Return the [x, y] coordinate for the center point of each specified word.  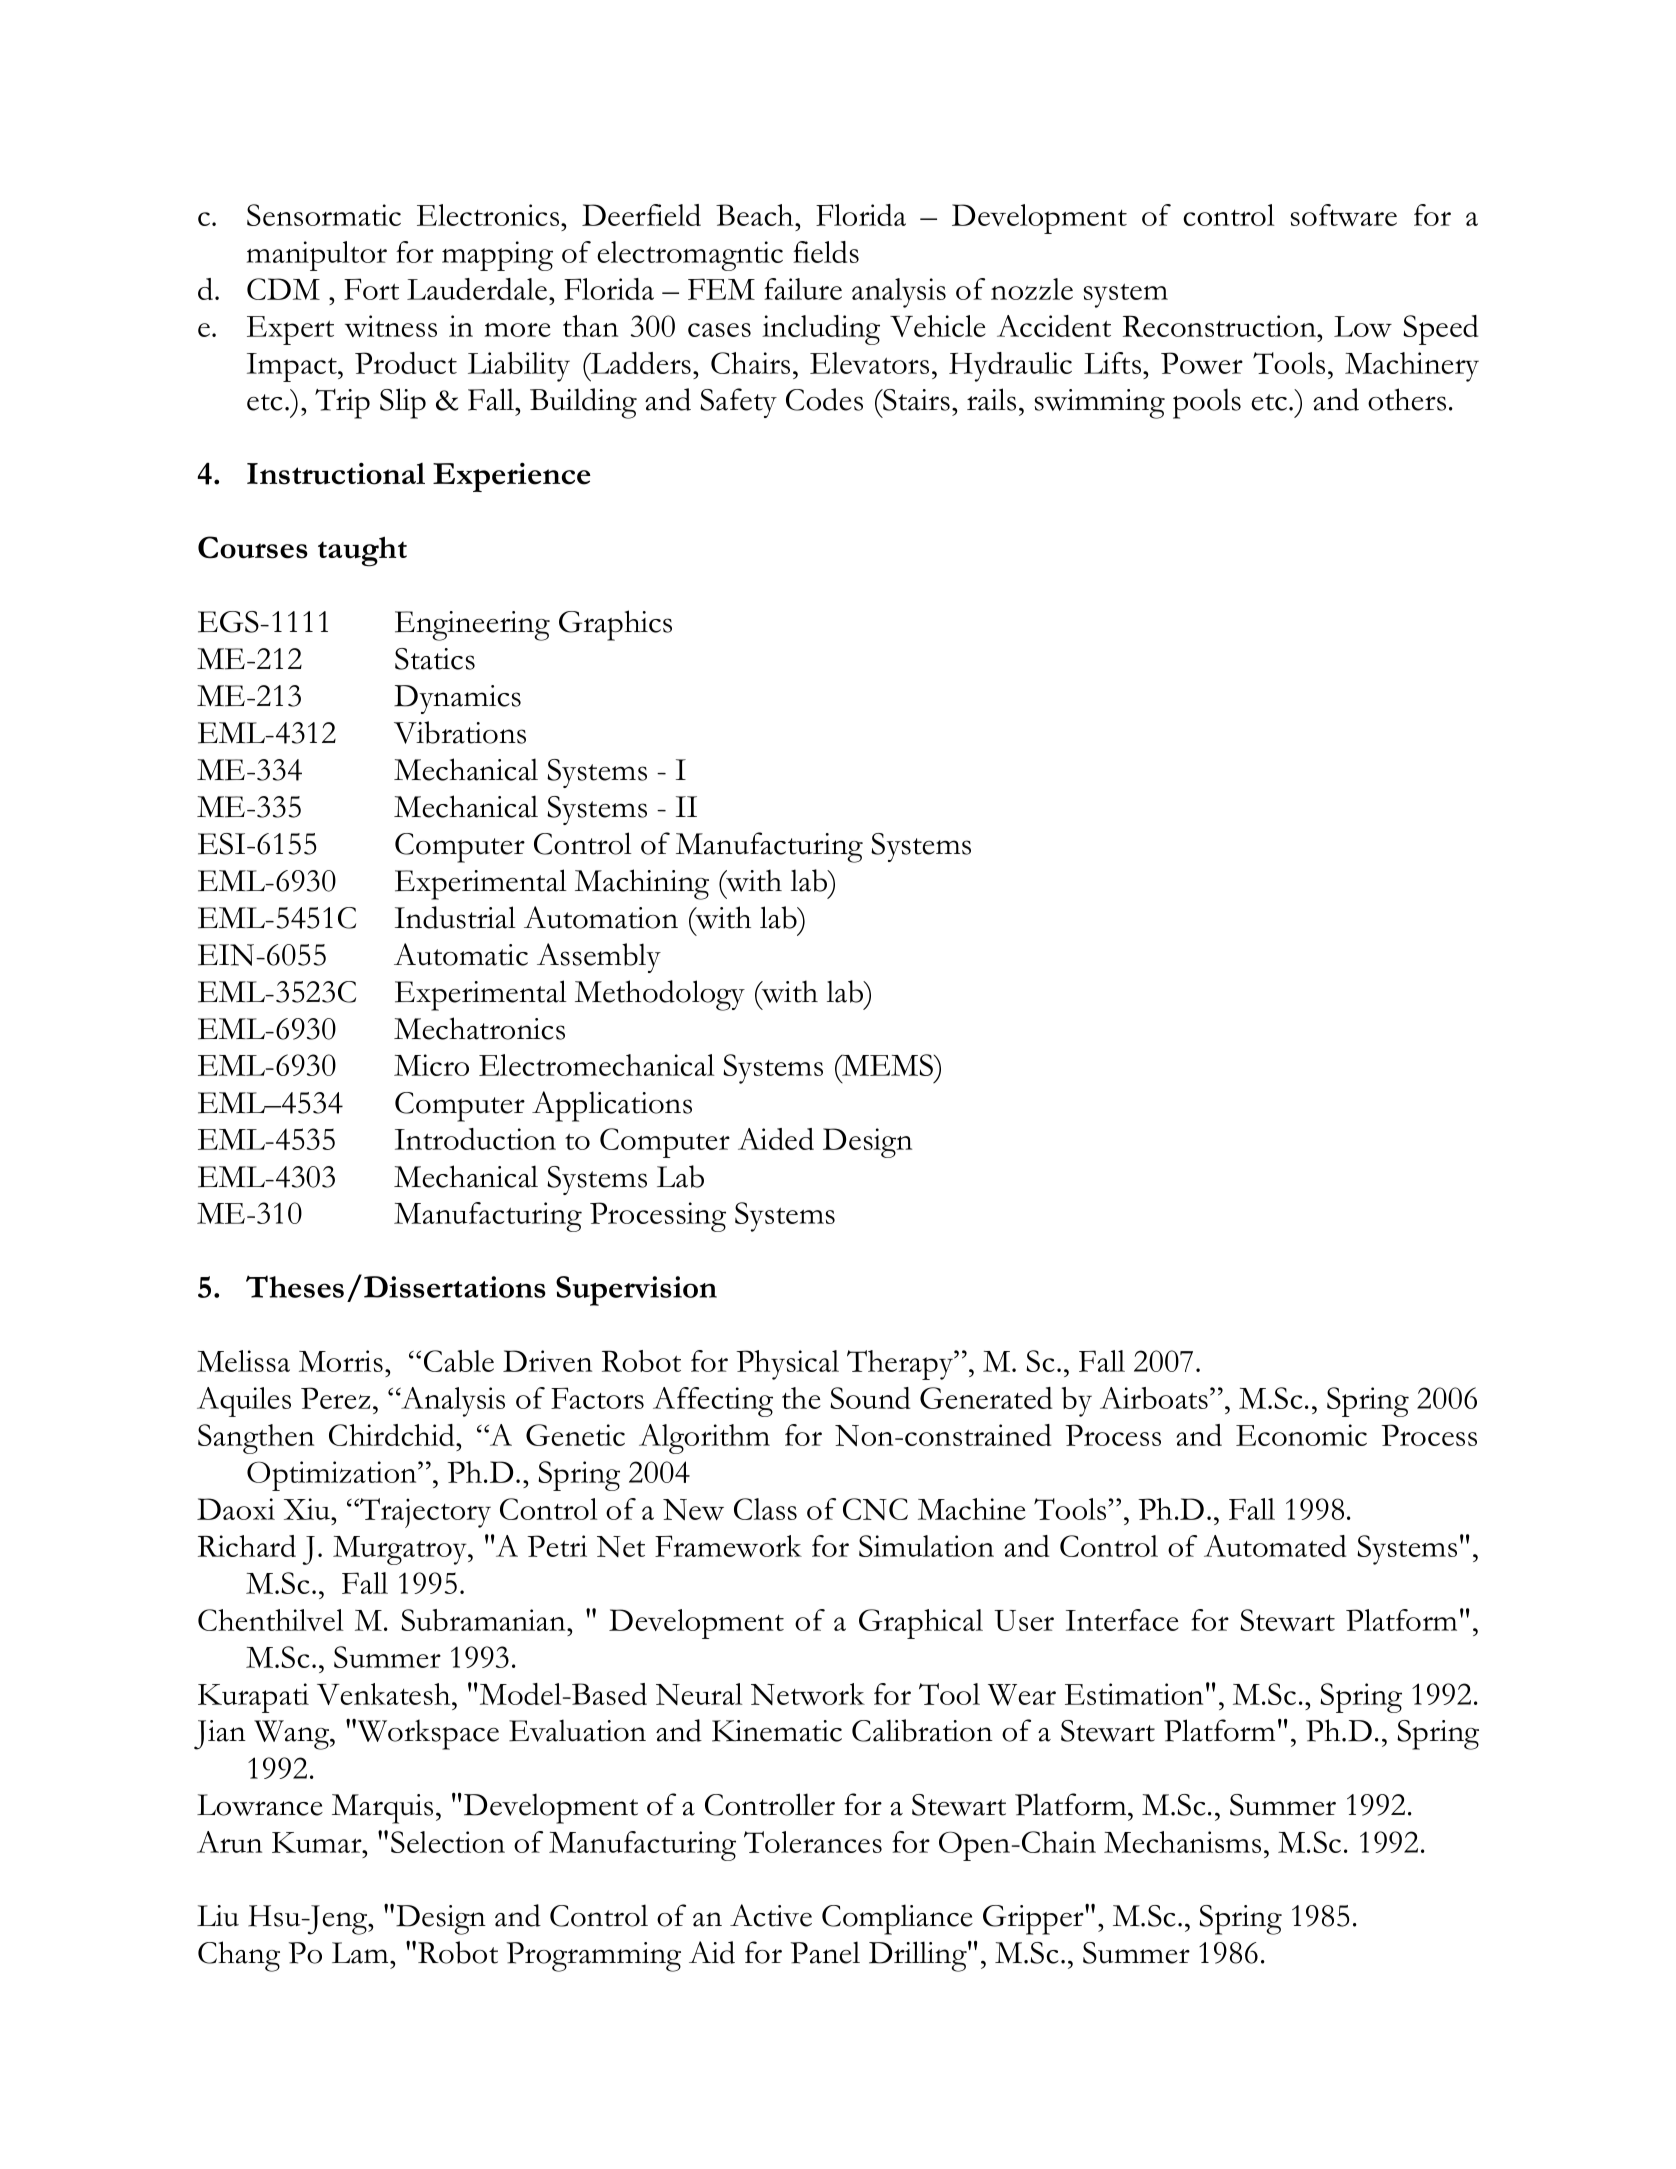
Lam [361, 1953]
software [1344, 215]
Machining [642, 884]
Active [771, 1915]
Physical [787, 1365]
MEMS [887, 1065]
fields [826, 252]
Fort [371, 289]
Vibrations [460, 732]
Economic [1301, 1435]
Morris [341, 1361]
